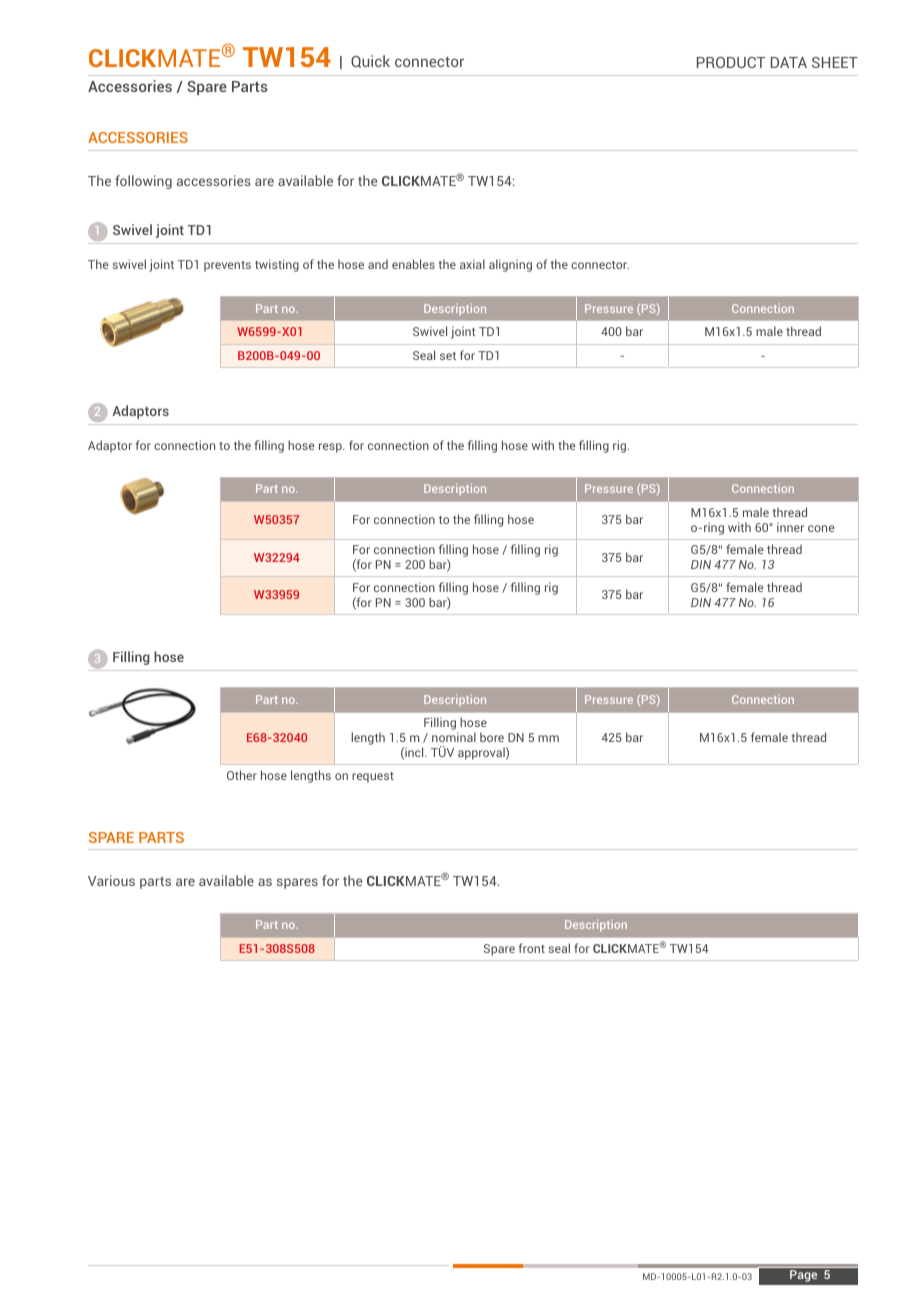 The width and height of the document is (924, 1308). What do you see at coordinates (143, 182) in the document?
I see `following` at bounding box center [143, 182].
